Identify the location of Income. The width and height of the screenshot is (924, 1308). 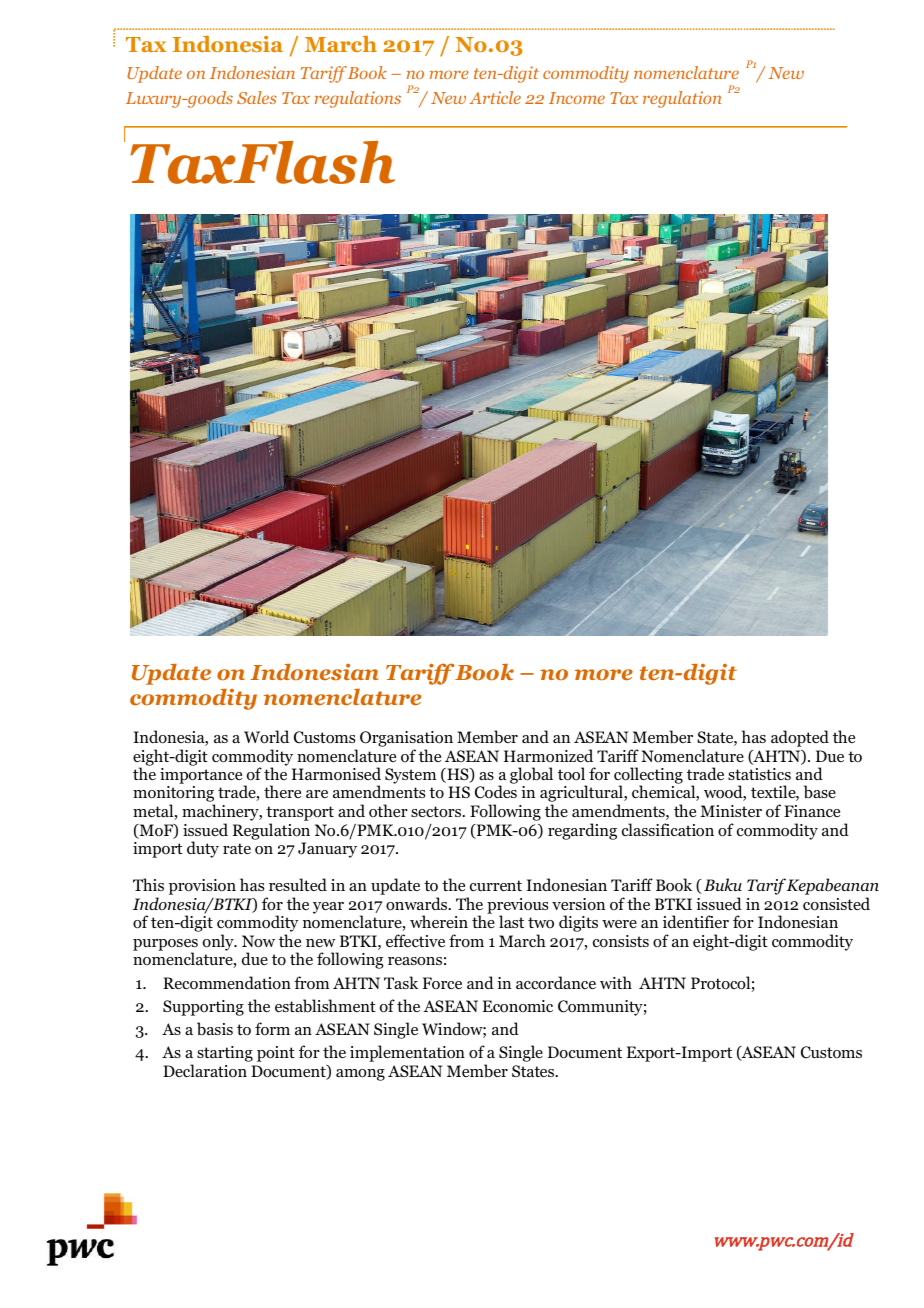
(577, 98).
